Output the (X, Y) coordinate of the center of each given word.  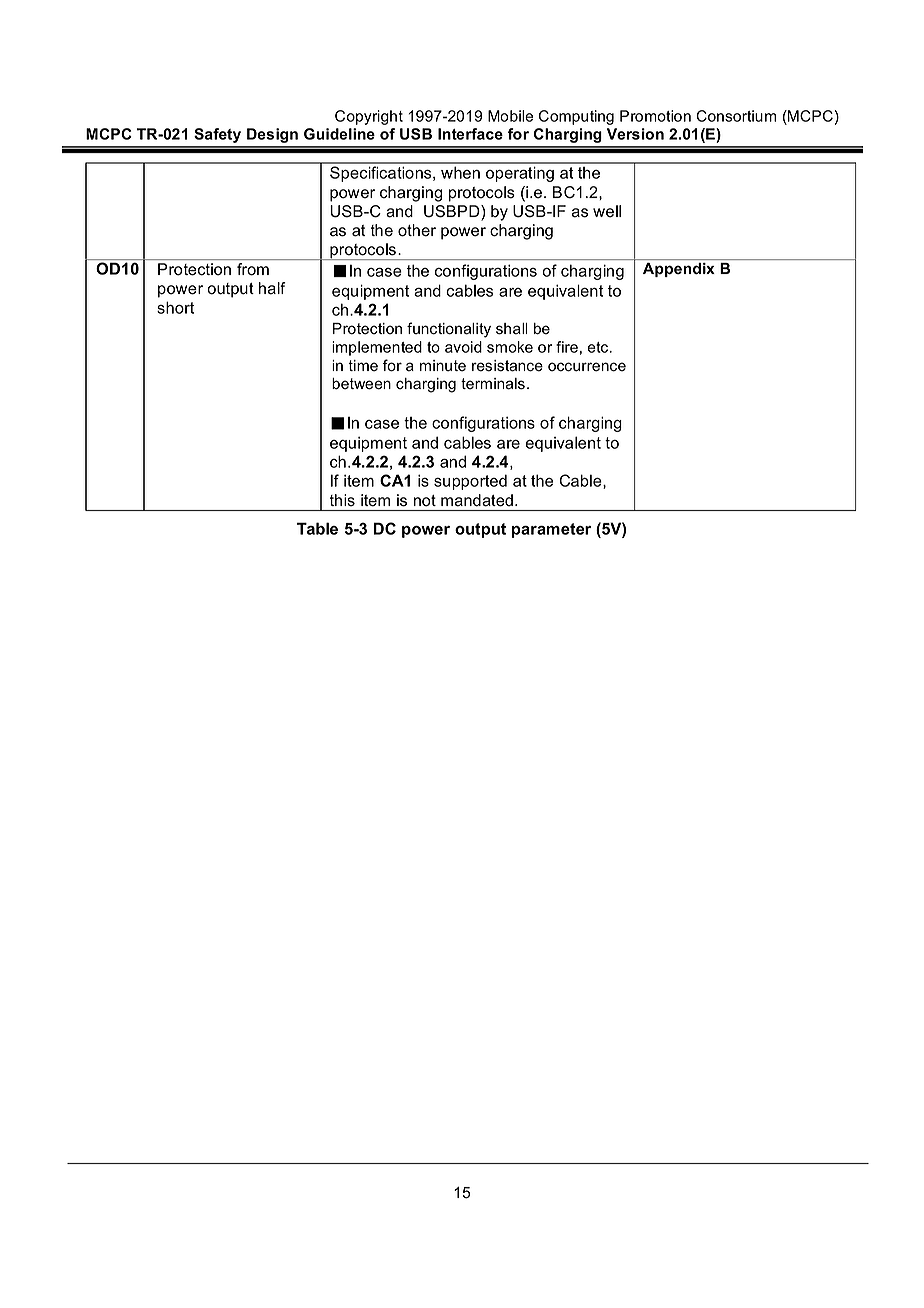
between (361, 384)
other (417, 230)
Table (317, 528)
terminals (493, 384)
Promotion (655, 116)
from (253, 269)
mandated (477, 500)
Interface (470, 134)
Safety (217, 135)
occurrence (587, 367)
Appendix (679, 270)
